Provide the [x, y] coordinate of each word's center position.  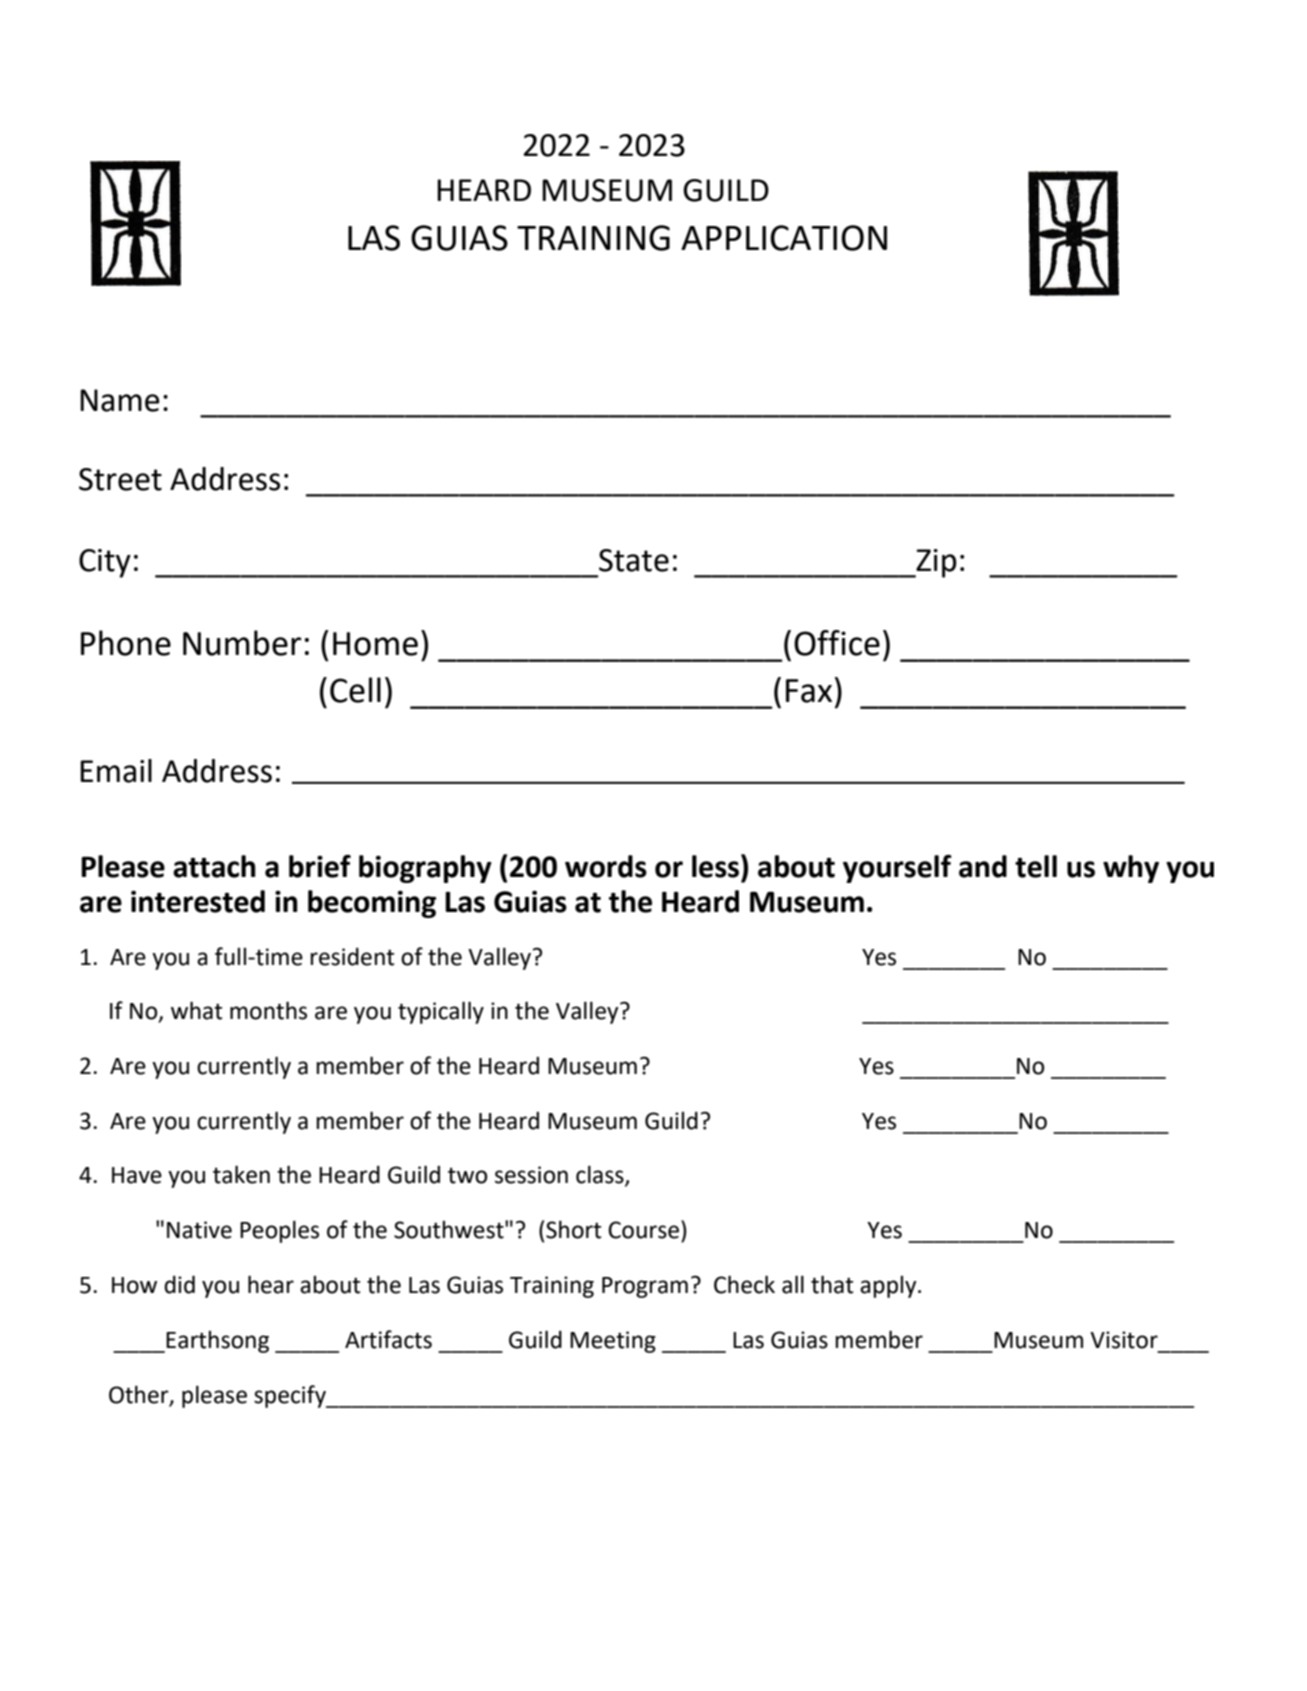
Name [120, 400]
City [105, 563]
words [606, 866]
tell [1036, 866]
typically [441, 1012]
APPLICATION [784, 238]
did [179, 1284]
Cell [355, 690]
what [196, 1010]
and [983, 866]
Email [116, 771]
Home [375, 644]
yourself [897, 869]
